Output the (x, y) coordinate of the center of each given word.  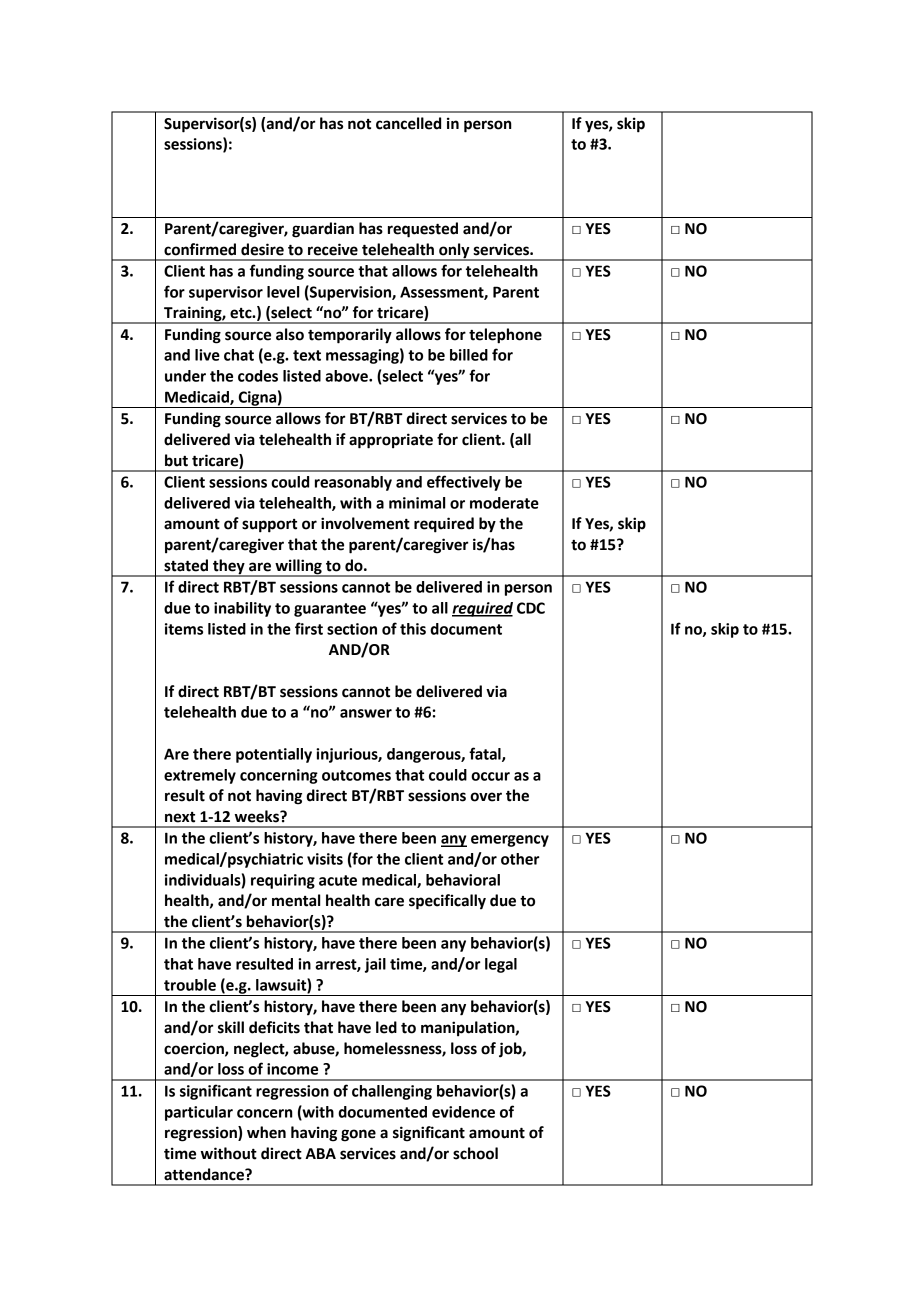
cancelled (408, 123)
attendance (205, 1174)
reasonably (353, 483)
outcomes (356, 775)
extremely (200, 776)
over (486, 797)
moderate (504, 503)
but (176, 460)
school (475, 1153)
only (454, 251)
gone (358, 1135)
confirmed (200, 249)
